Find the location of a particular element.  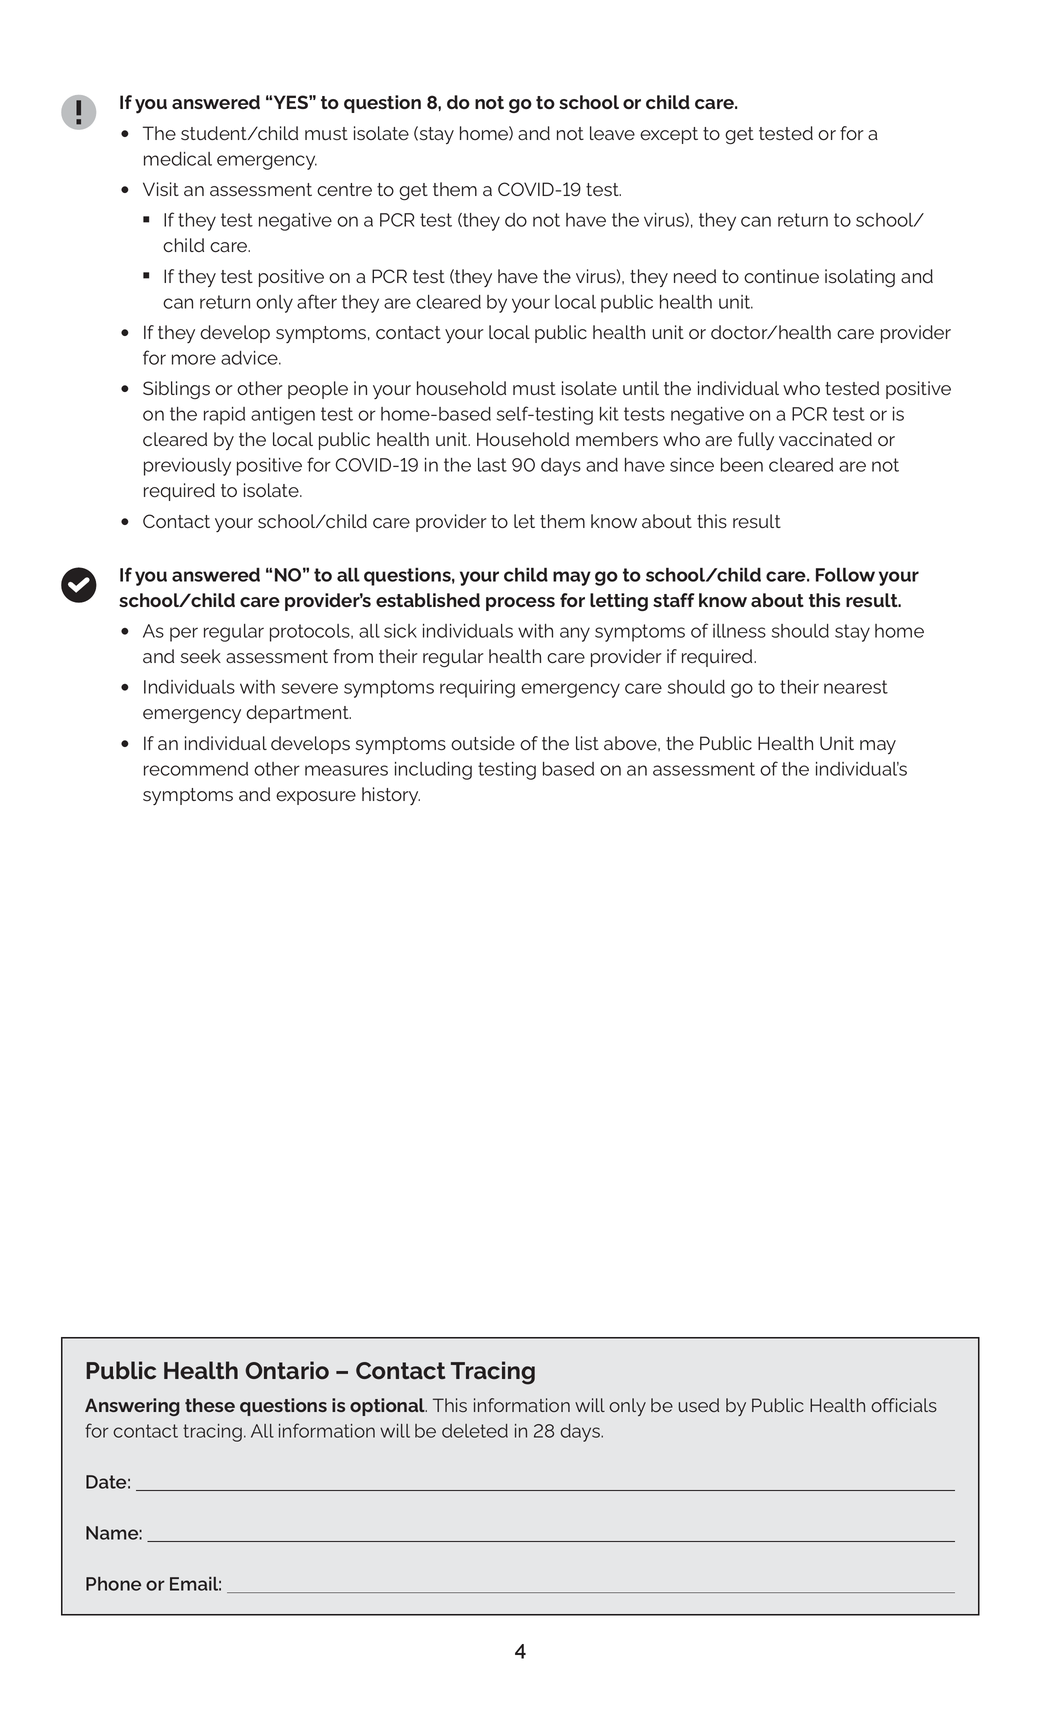

leave is located at coordinates (612, 133).
